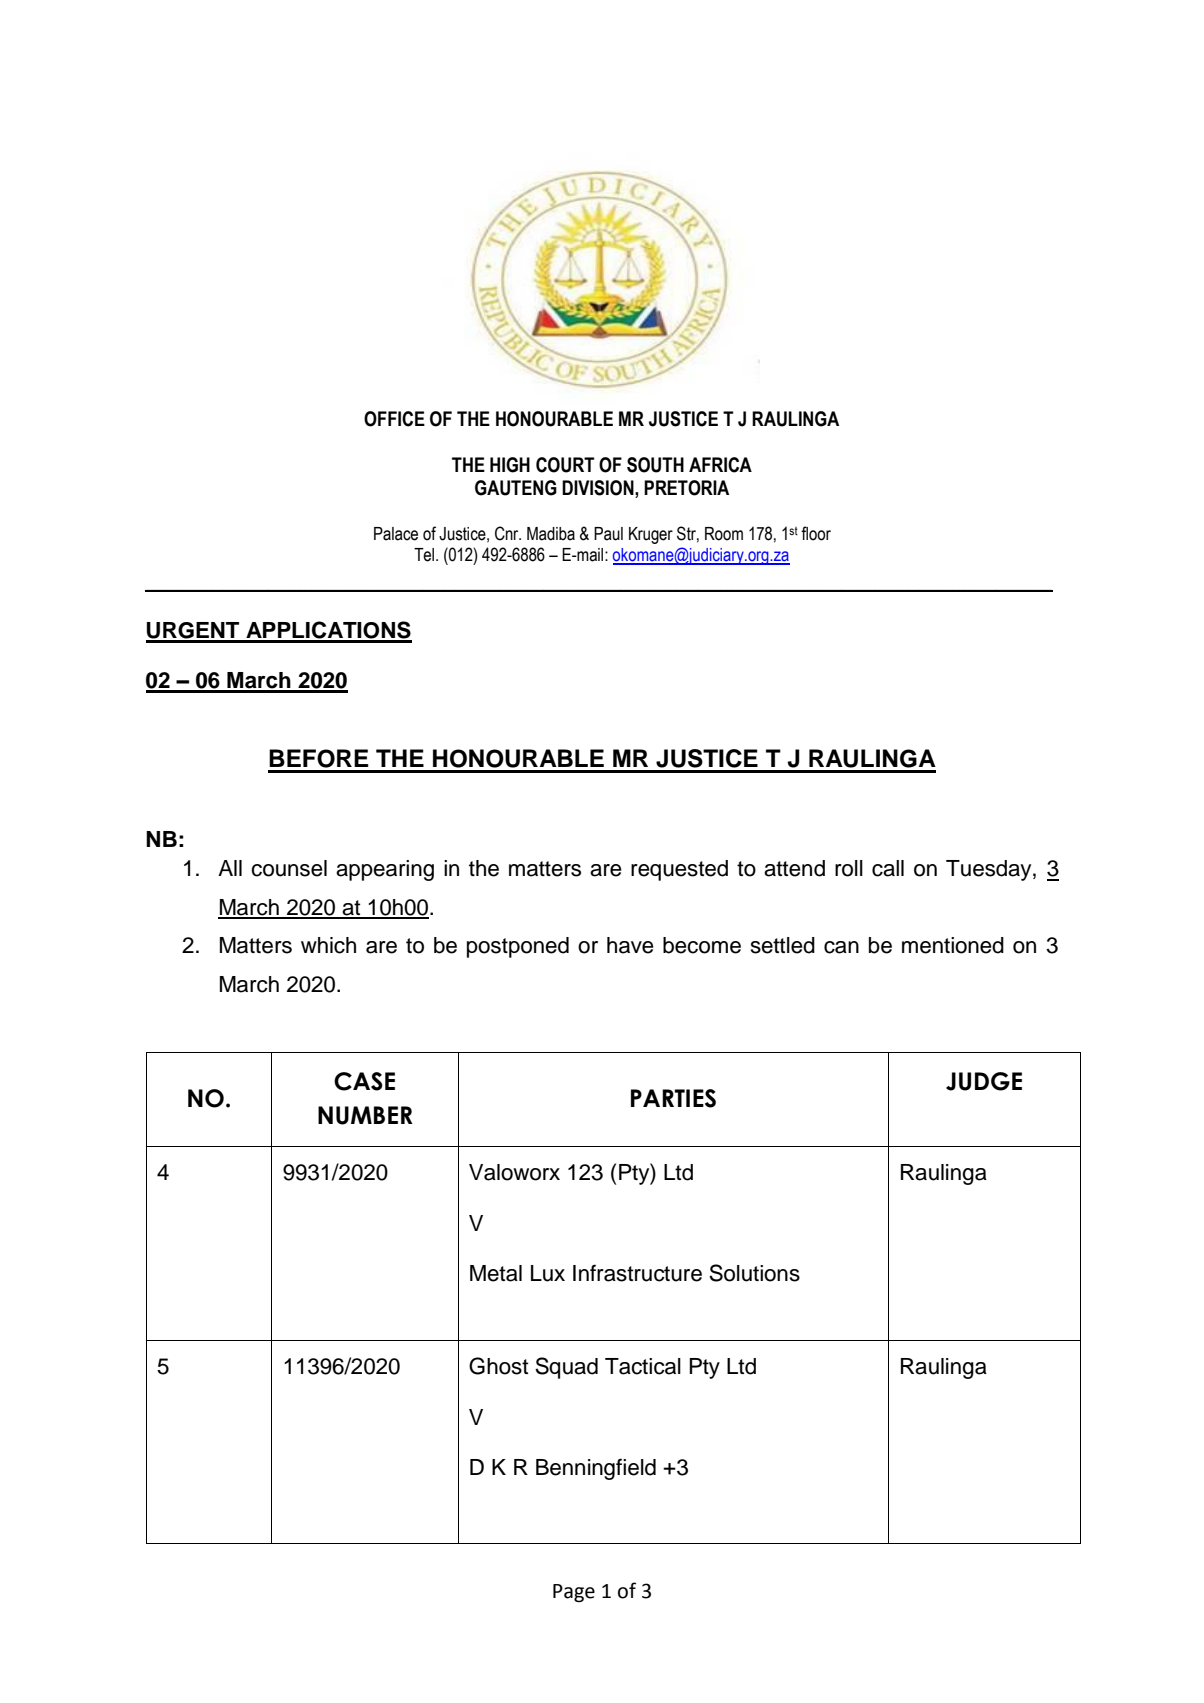 The width and height of the screenshot is (1204, 1703). I want to click on appearing, so click(385, 870).
